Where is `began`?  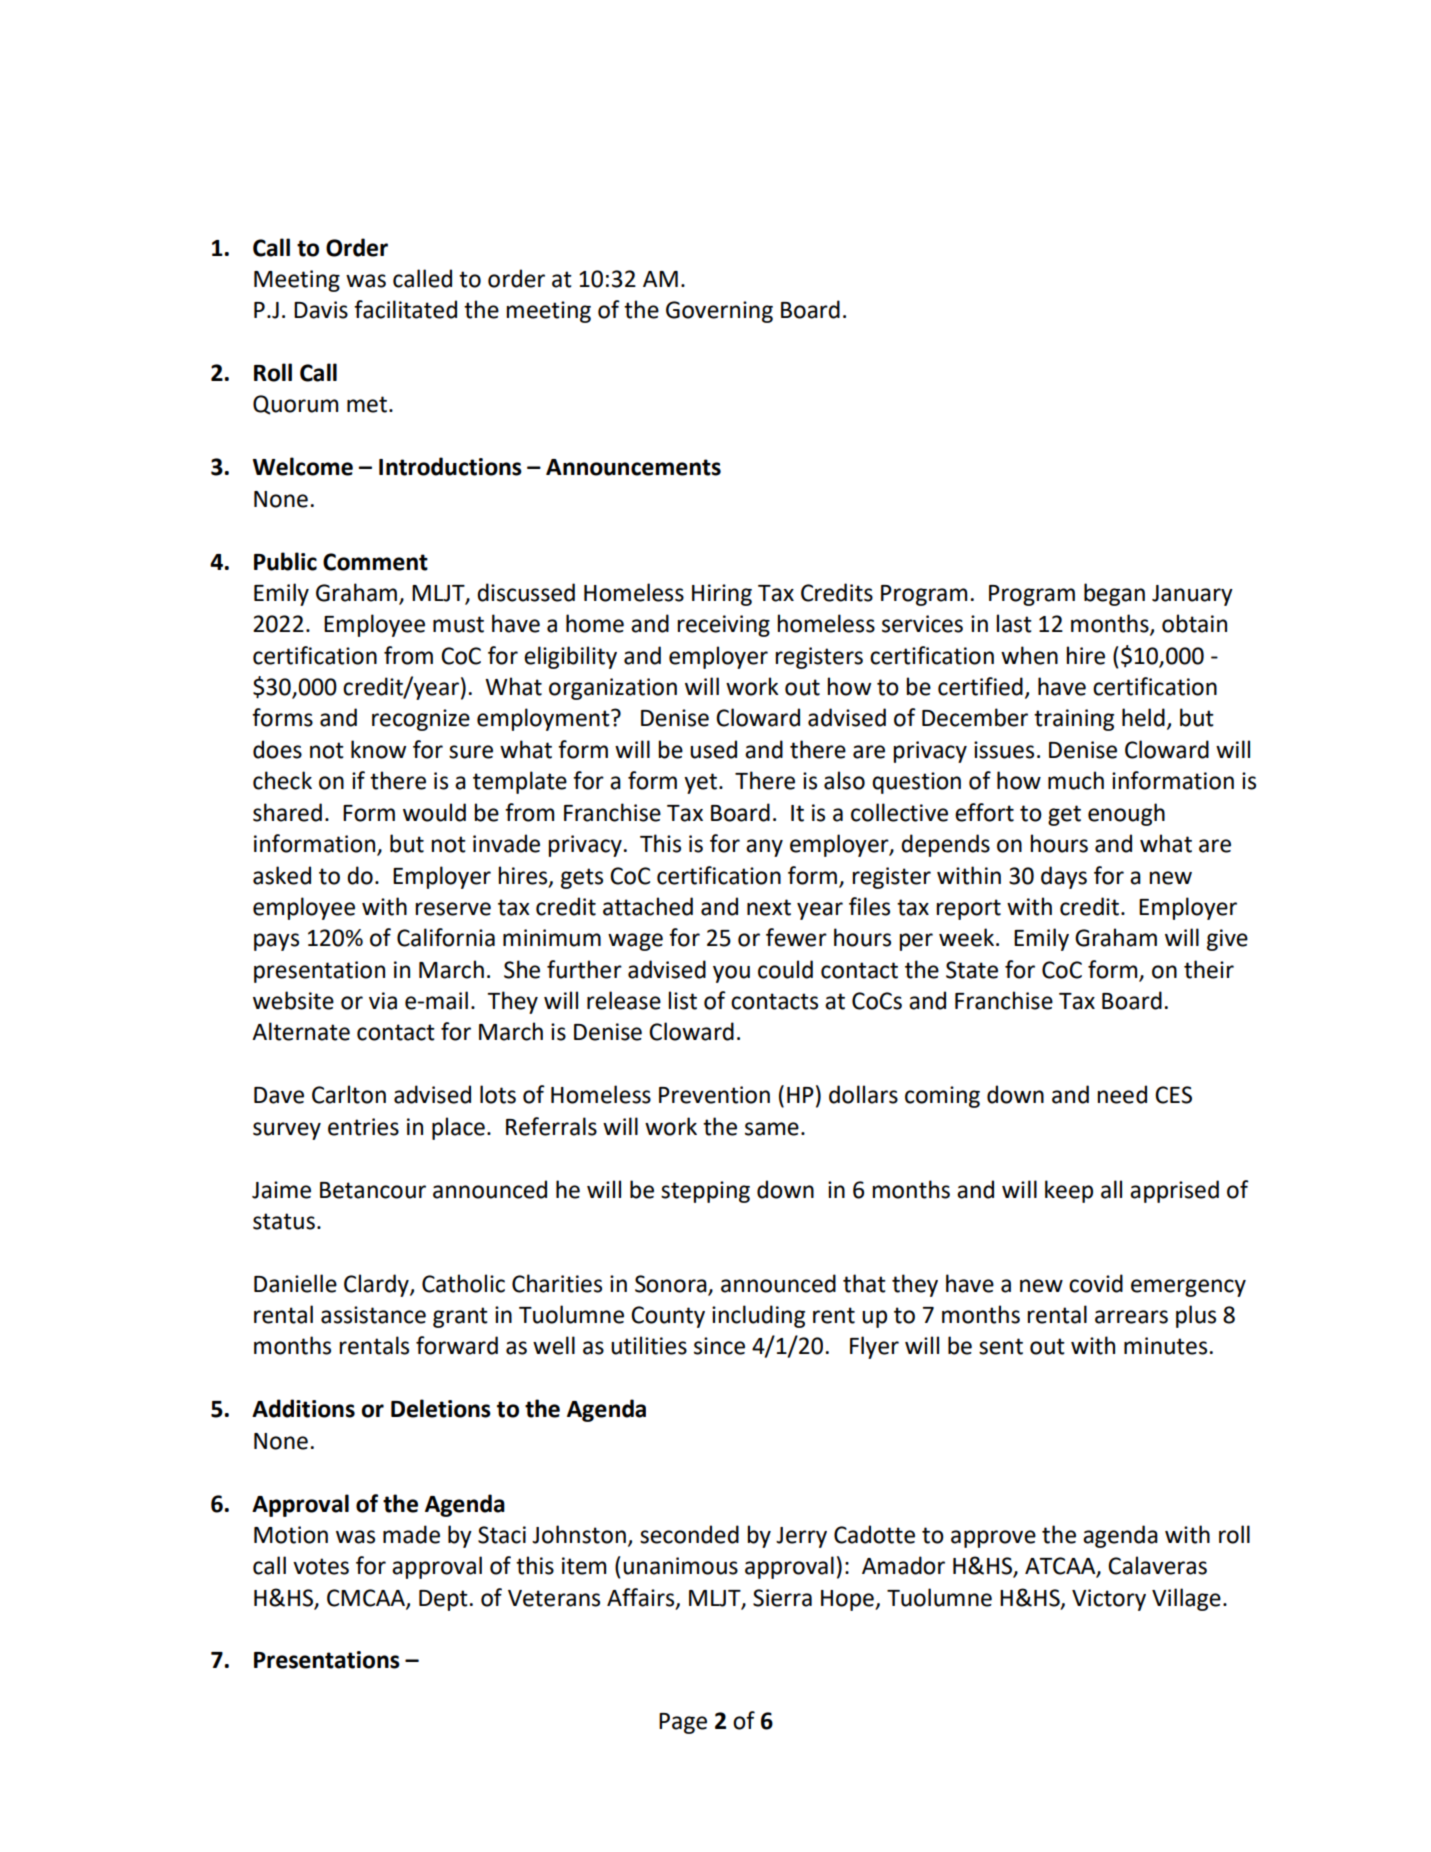
began is located at coordinates (1114, 594).
